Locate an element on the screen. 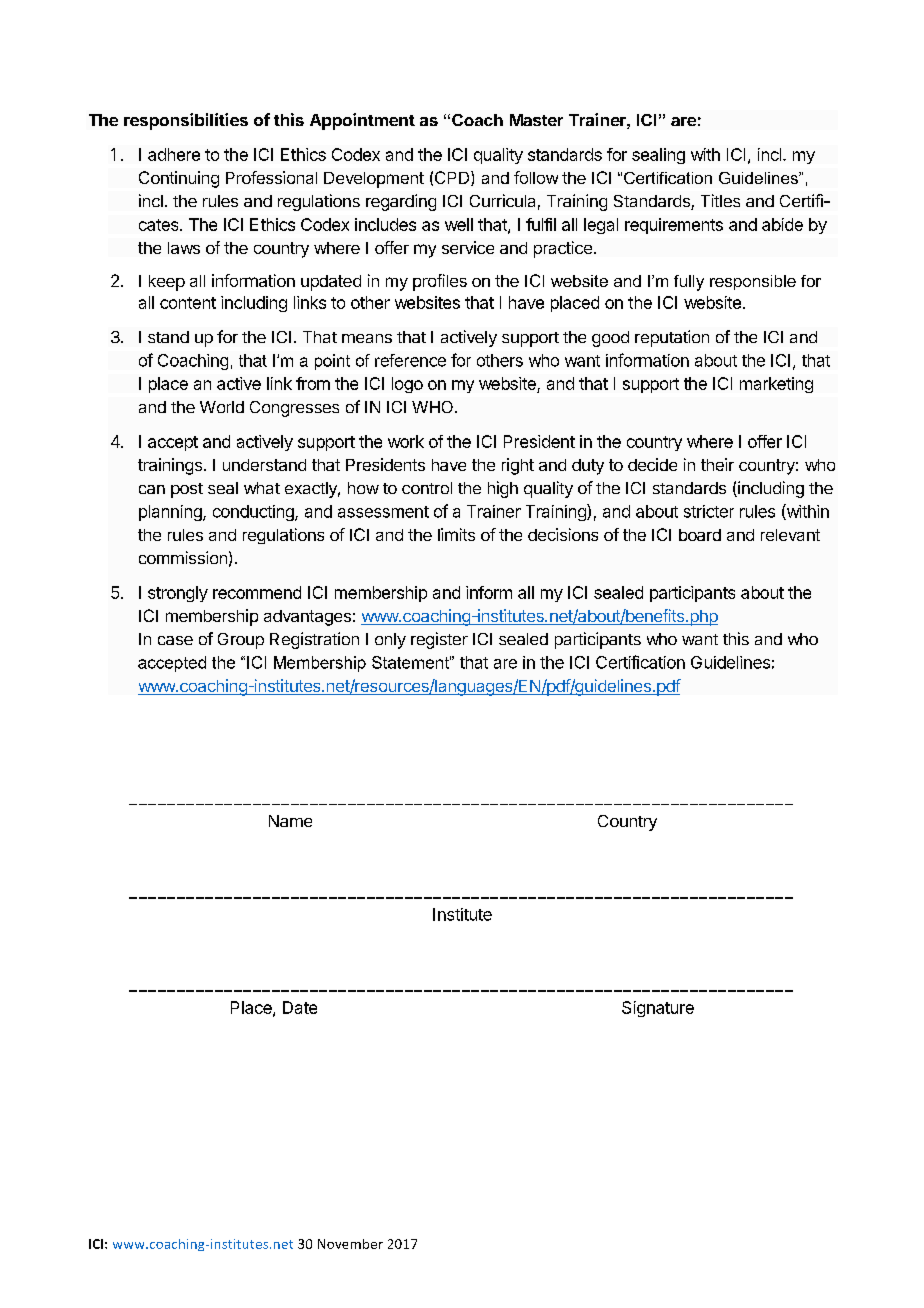 This screenshot has width=924, height=1308. November is located at coordinates (350, 1244).
